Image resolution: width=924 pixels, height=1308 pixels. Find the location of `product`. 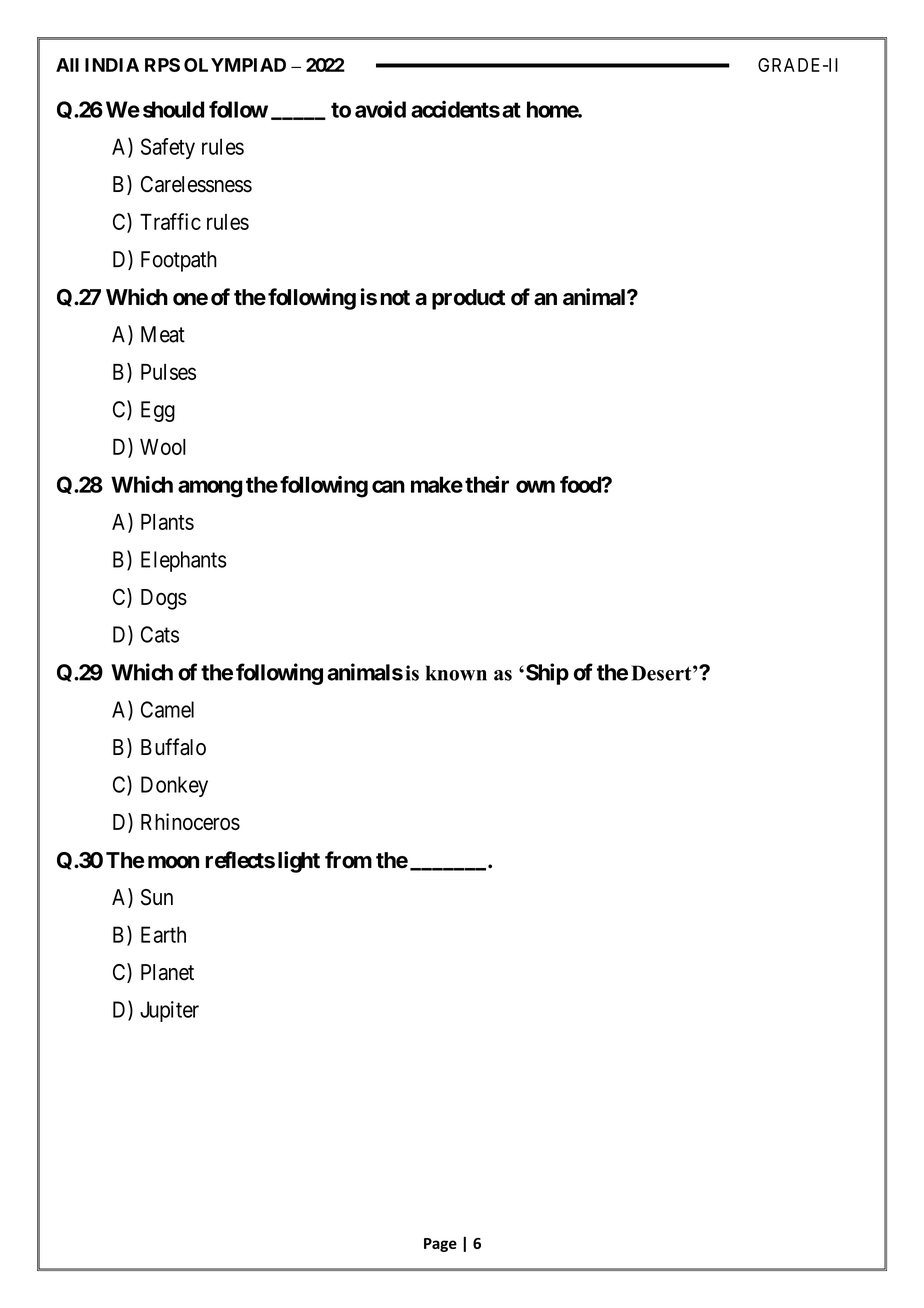

product is located at coordinates (468, 299).
